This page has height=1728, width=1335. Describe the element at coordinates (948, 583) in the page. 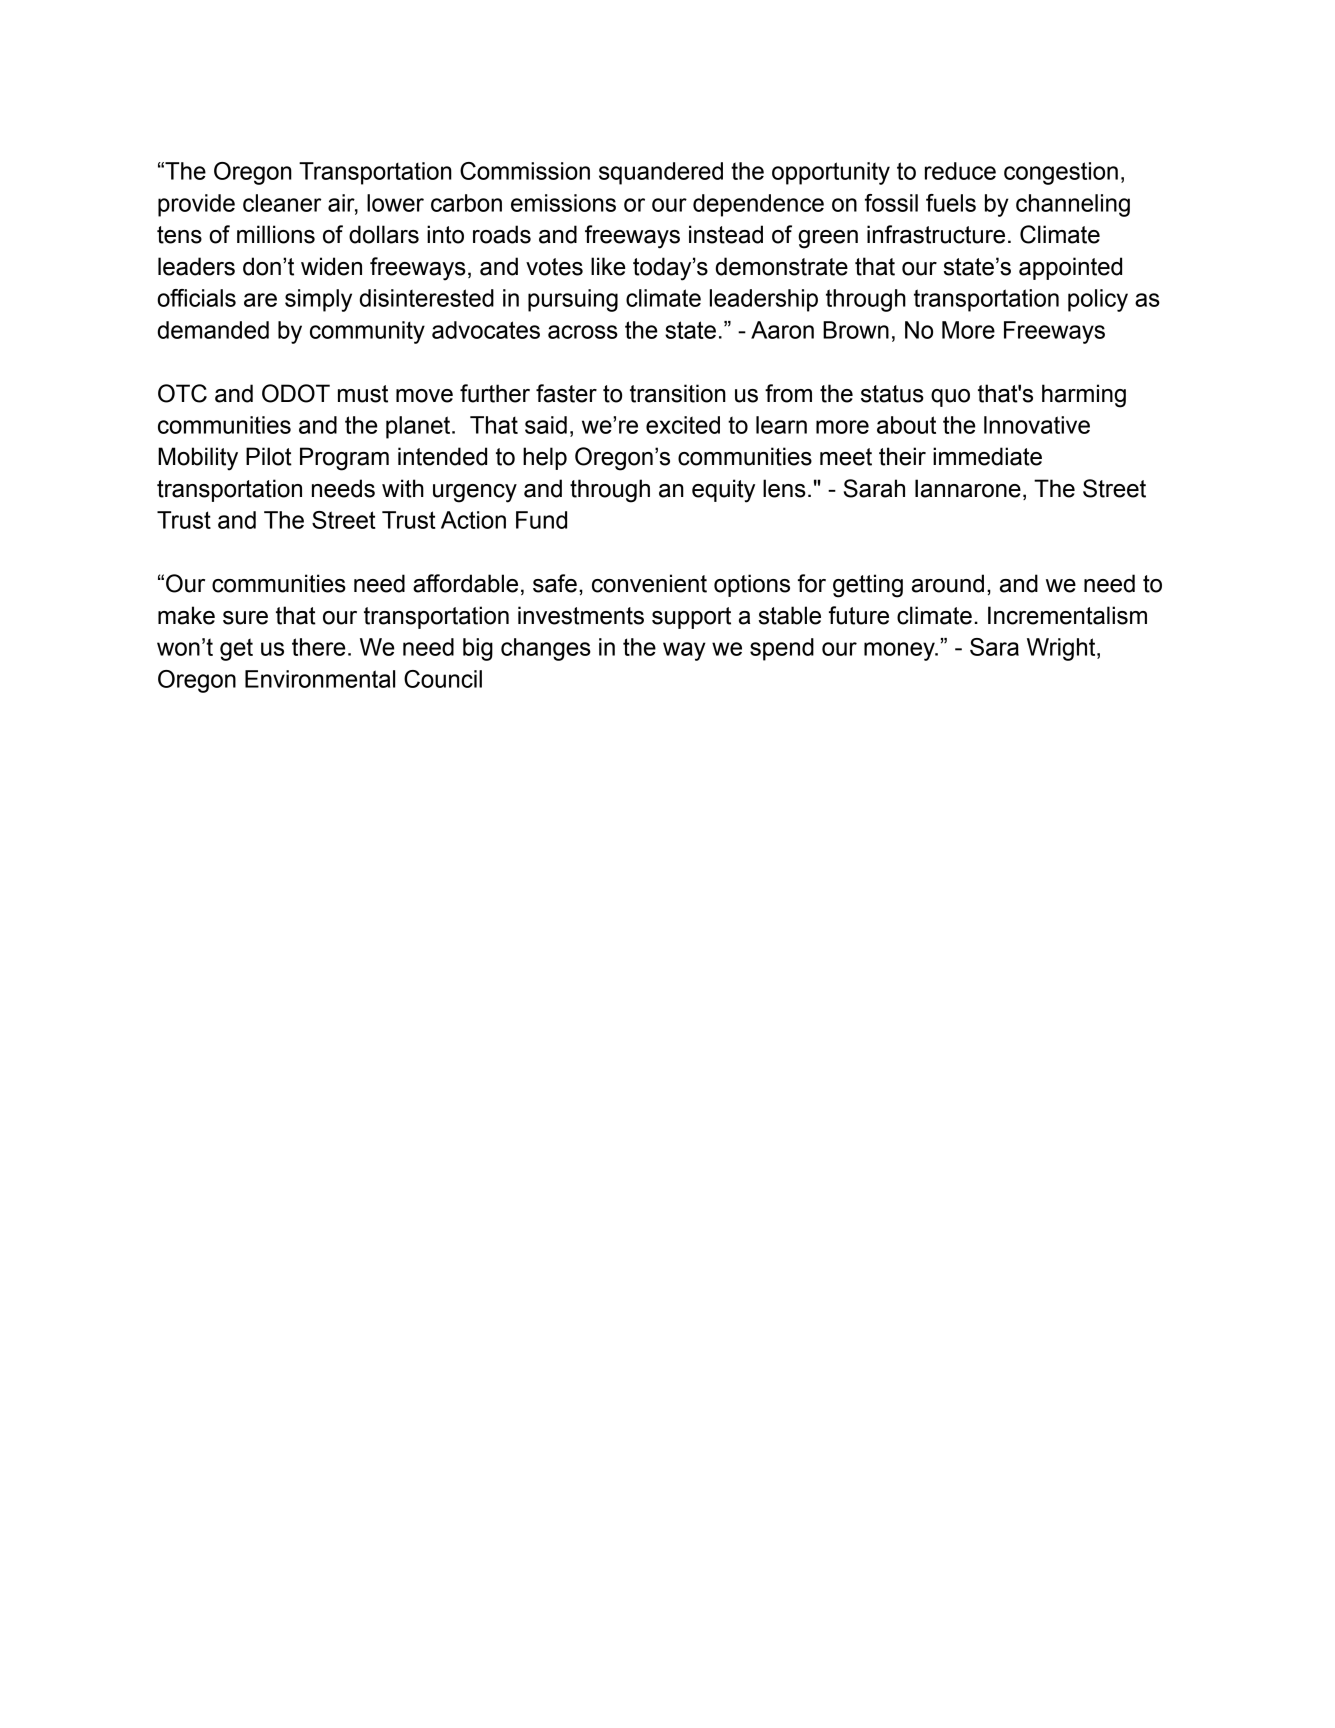

I see `around` at that location.
